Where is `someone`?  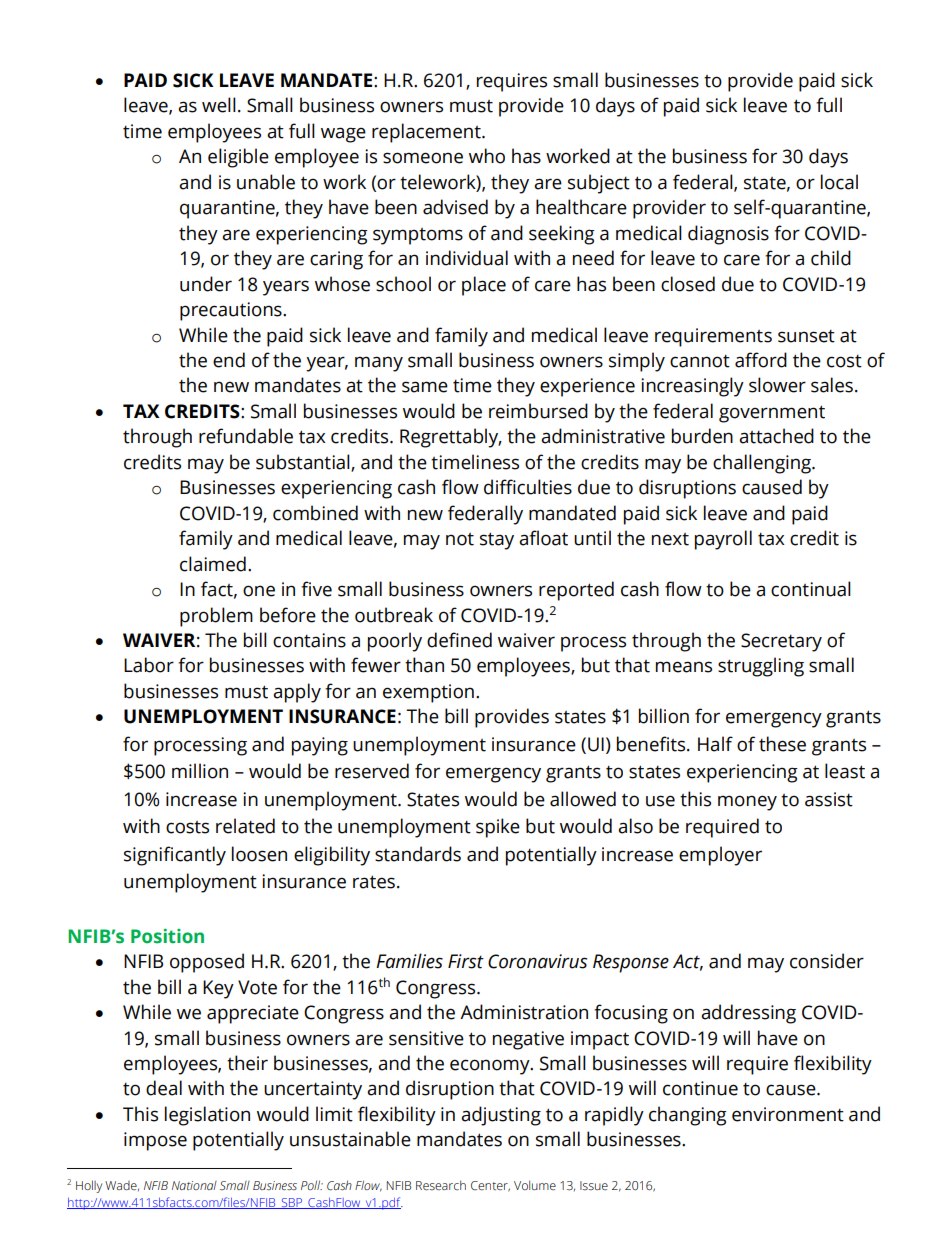
someone is located at coordinates (423, 158).
